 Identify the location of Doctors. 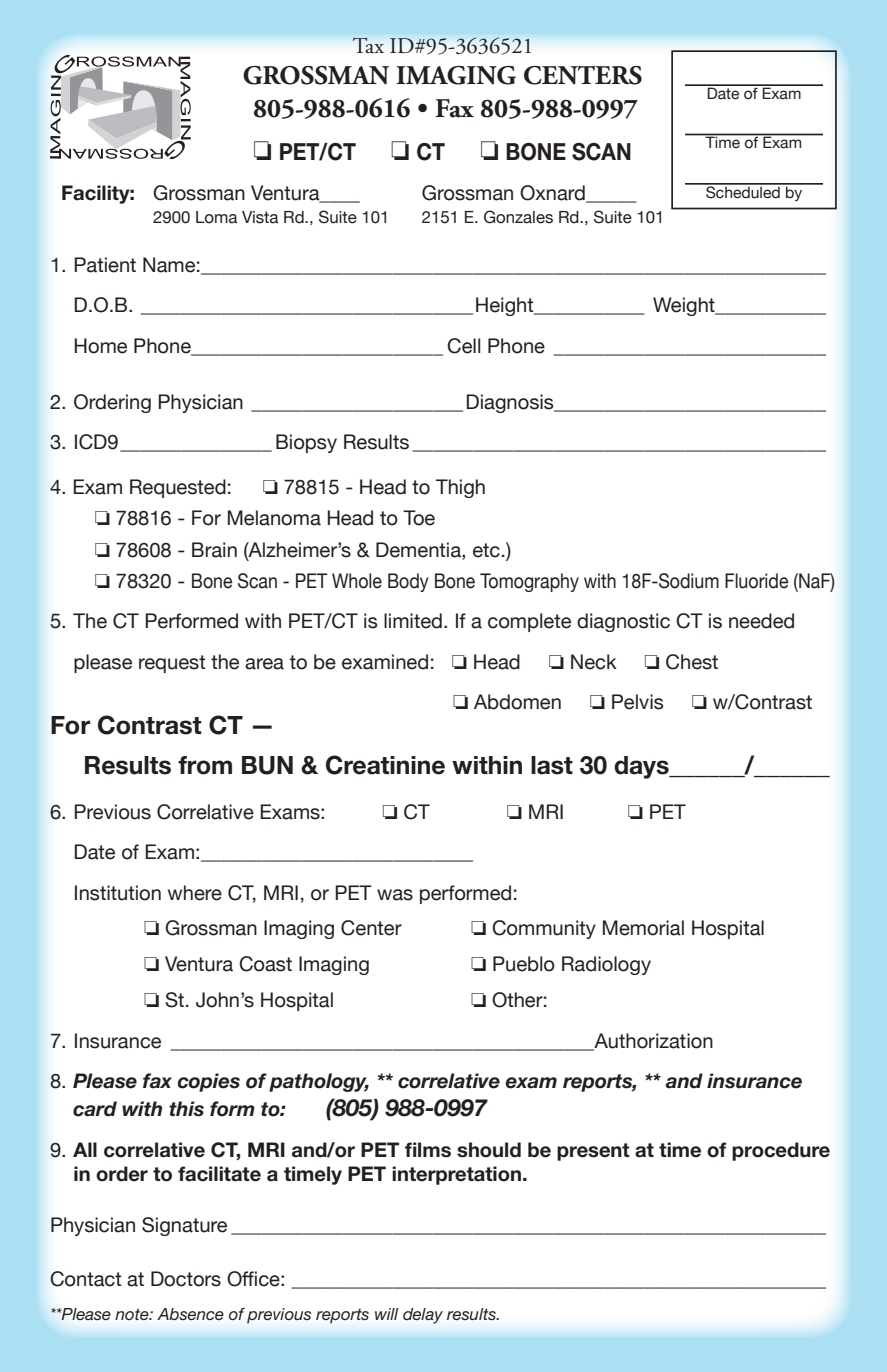
(186, 1279).
